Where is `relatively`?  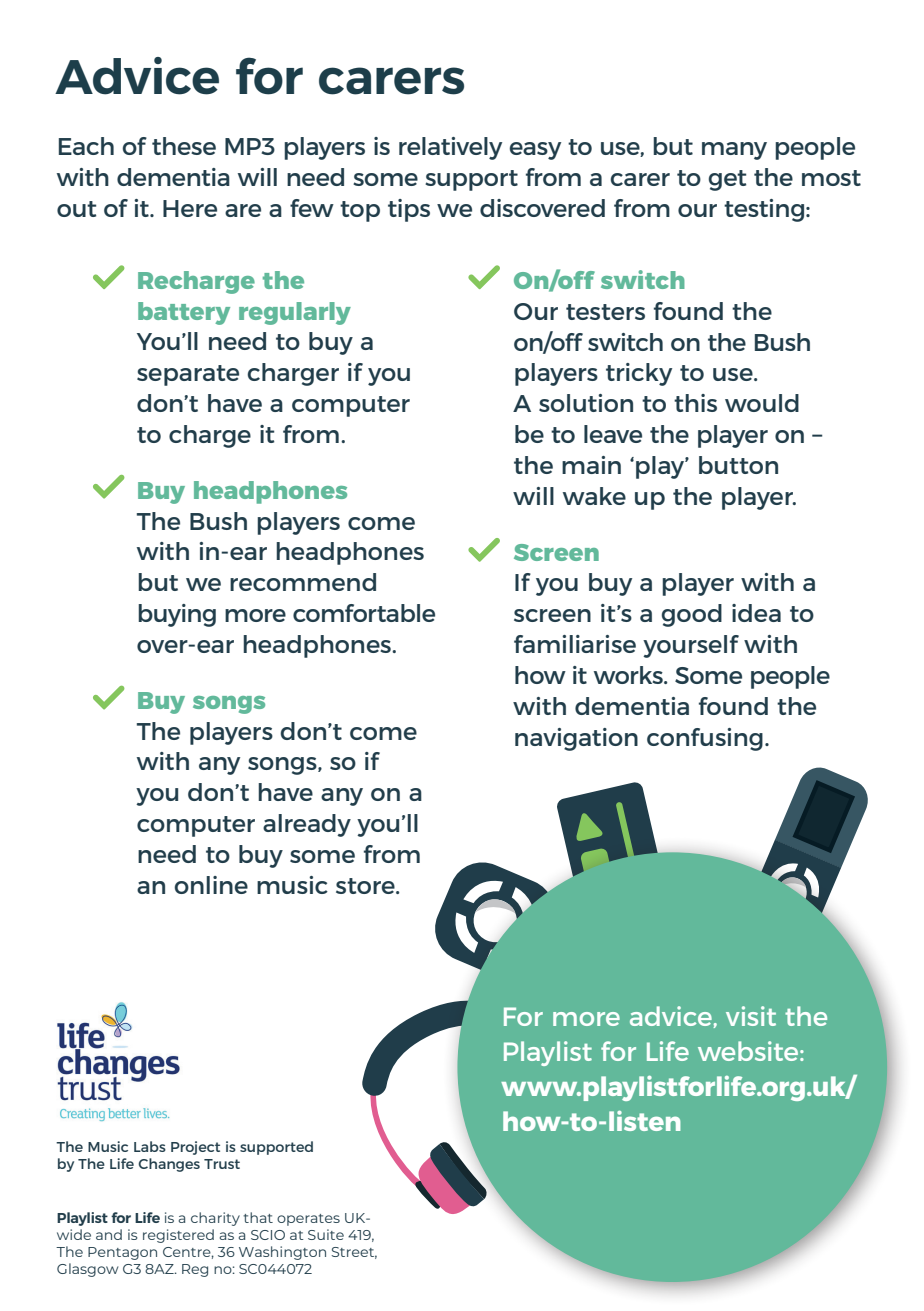 relatively is located at coordinates (450, 148).
